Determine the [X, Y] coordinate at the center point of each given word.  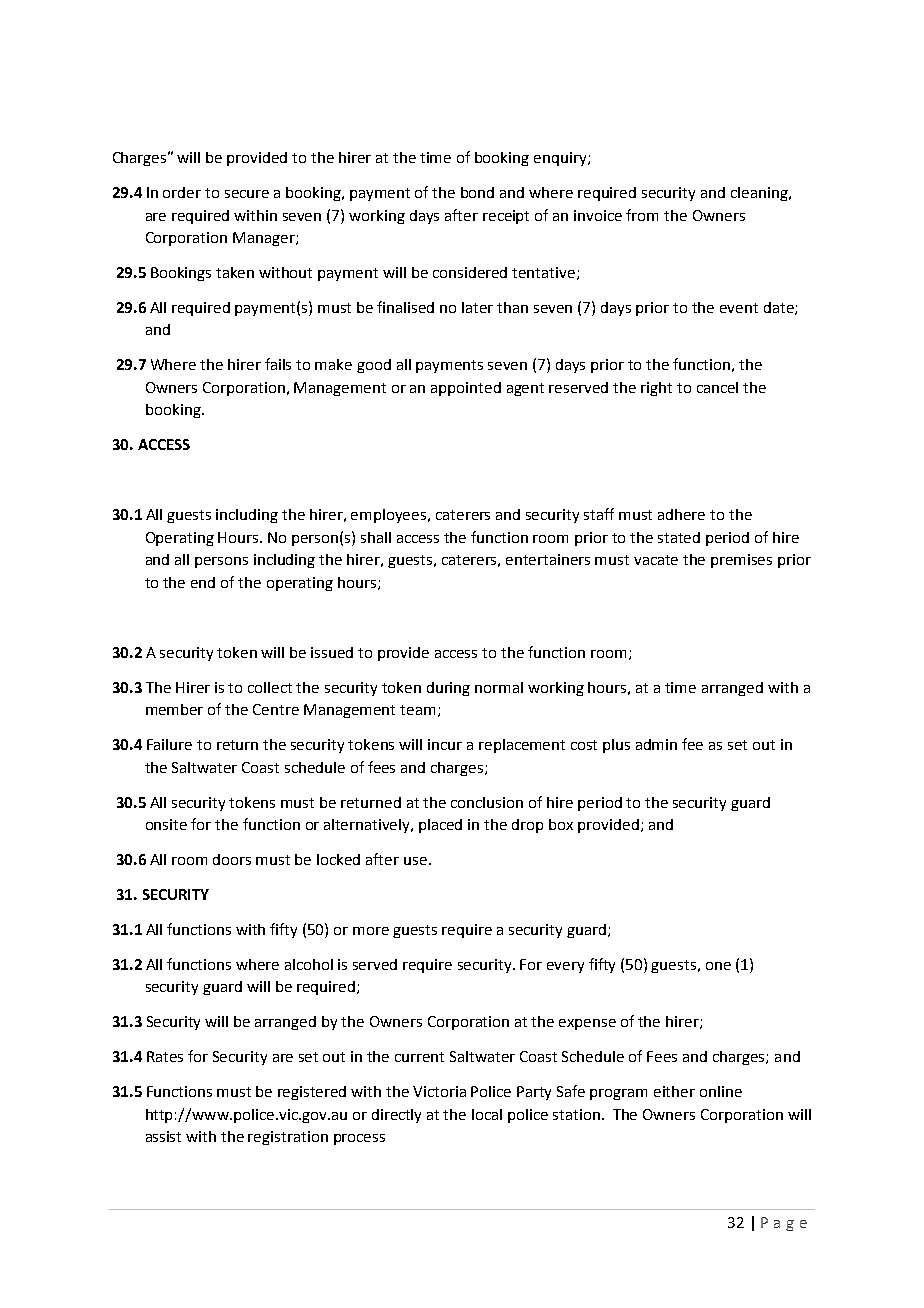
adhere [681, 514]
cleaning [760, 194]
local [487, 1114]
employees [390, 516]
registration [288, 1138]
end [203, 582]
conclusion [487, 802]
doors [232, 859]
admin [656, 744]
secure [247, 194]
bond [477, 192]
